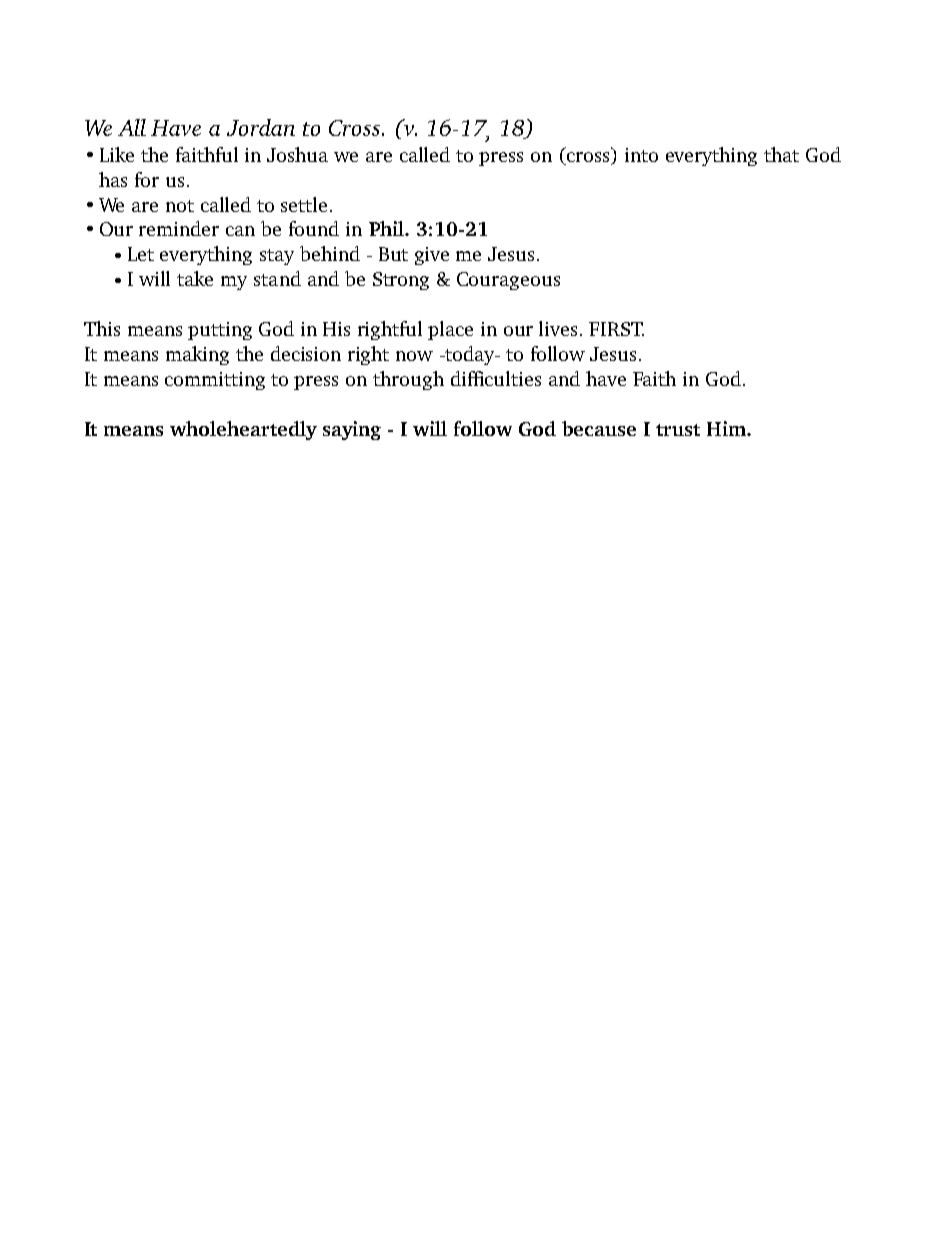 The width and height of the screenshot is (952, 1233). Describe the element at coordinates (641, 155) in the screenshot. I see `into` at that location.
